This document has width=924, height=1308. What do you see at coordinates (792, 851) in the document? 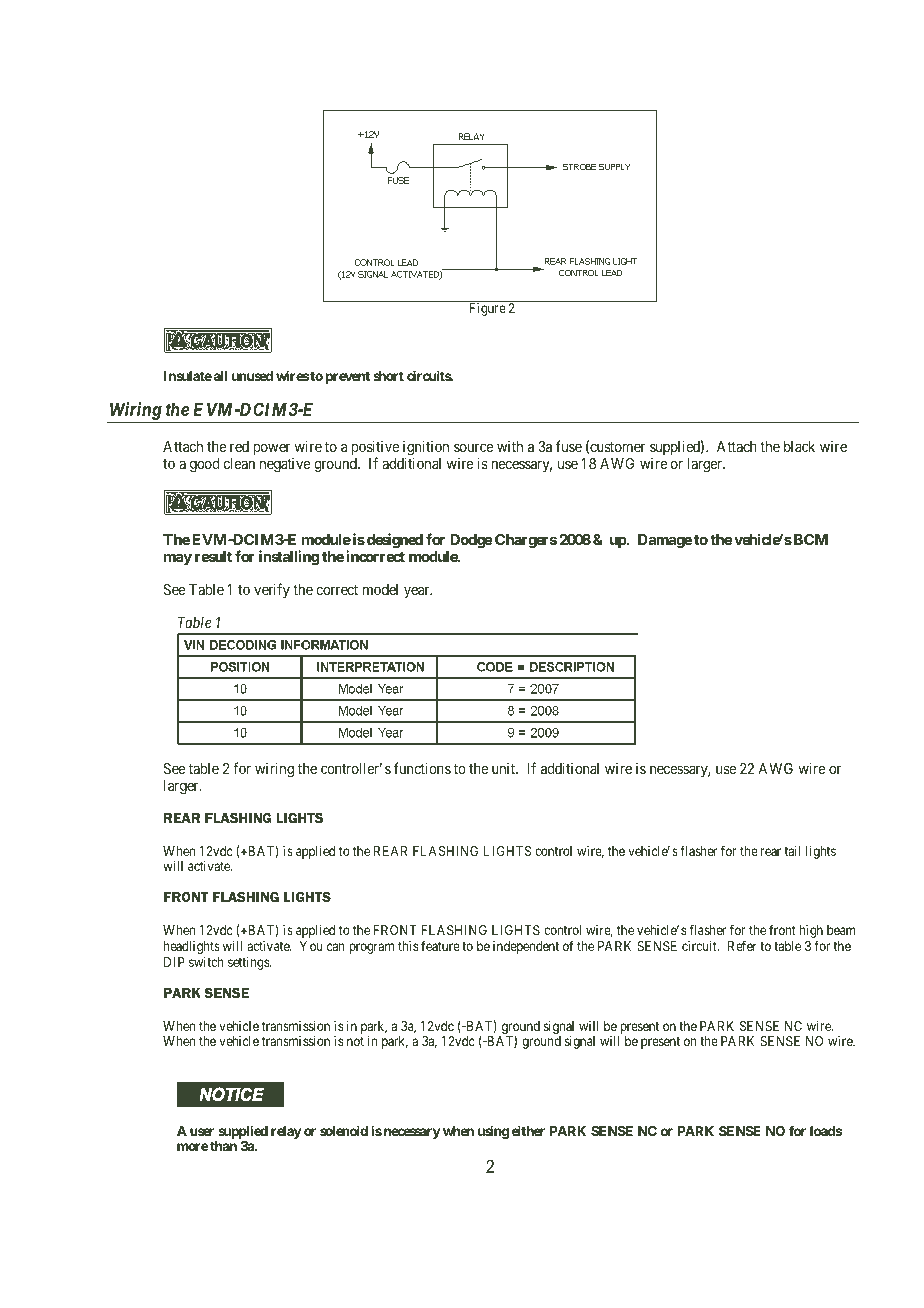
I see `tail` at bounding box center [792, 851].
